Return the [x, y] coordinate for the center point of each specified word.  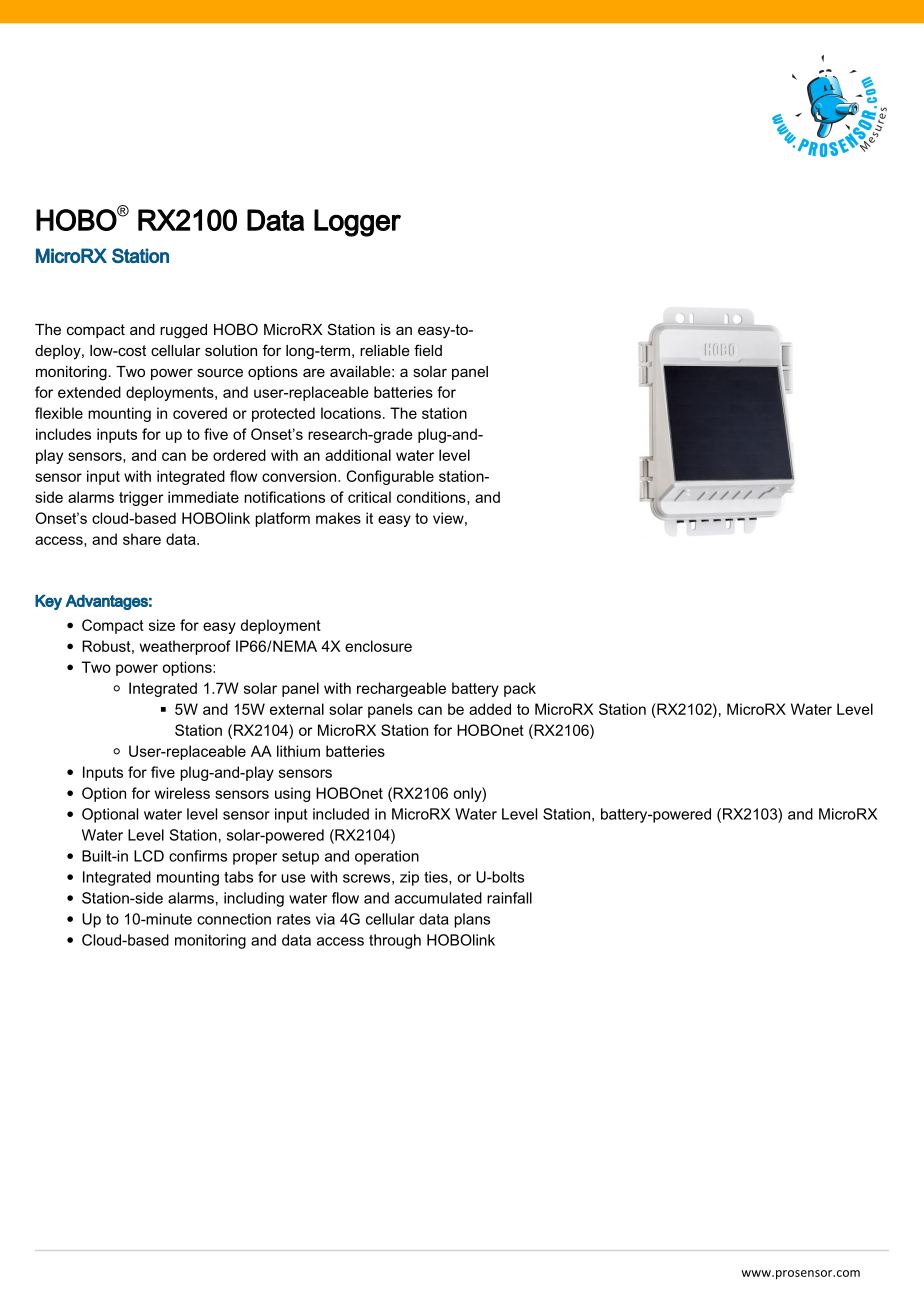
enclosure [378, 646]
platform [282, 519]
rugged [183, 331]
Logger [357, 223]
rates [294, 919]
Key [48, 602]
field [428, 350]
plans [472, 920]
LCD [149, 856]
